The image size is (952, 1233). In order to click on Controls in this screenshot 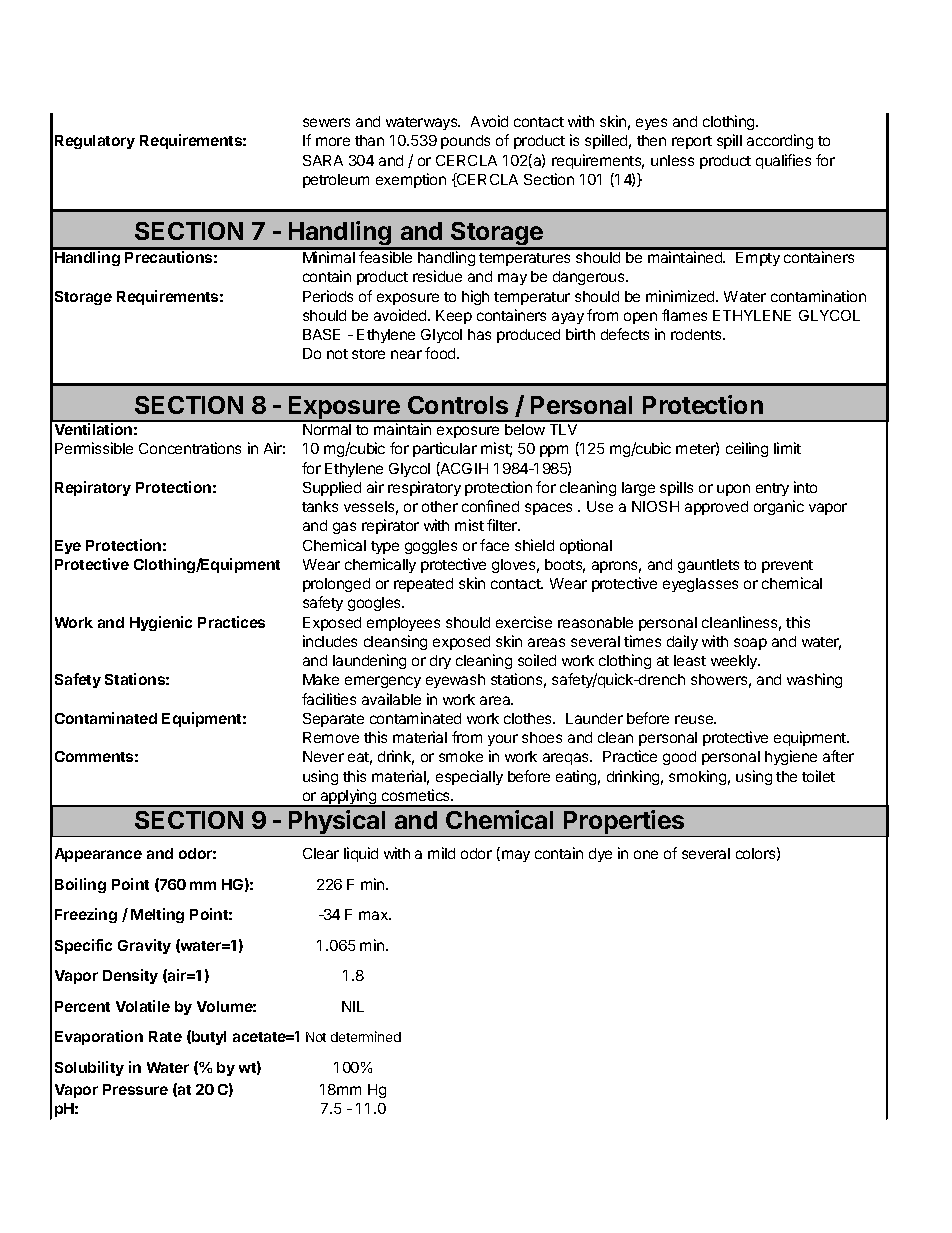, I will do `click(458, 405)`.
